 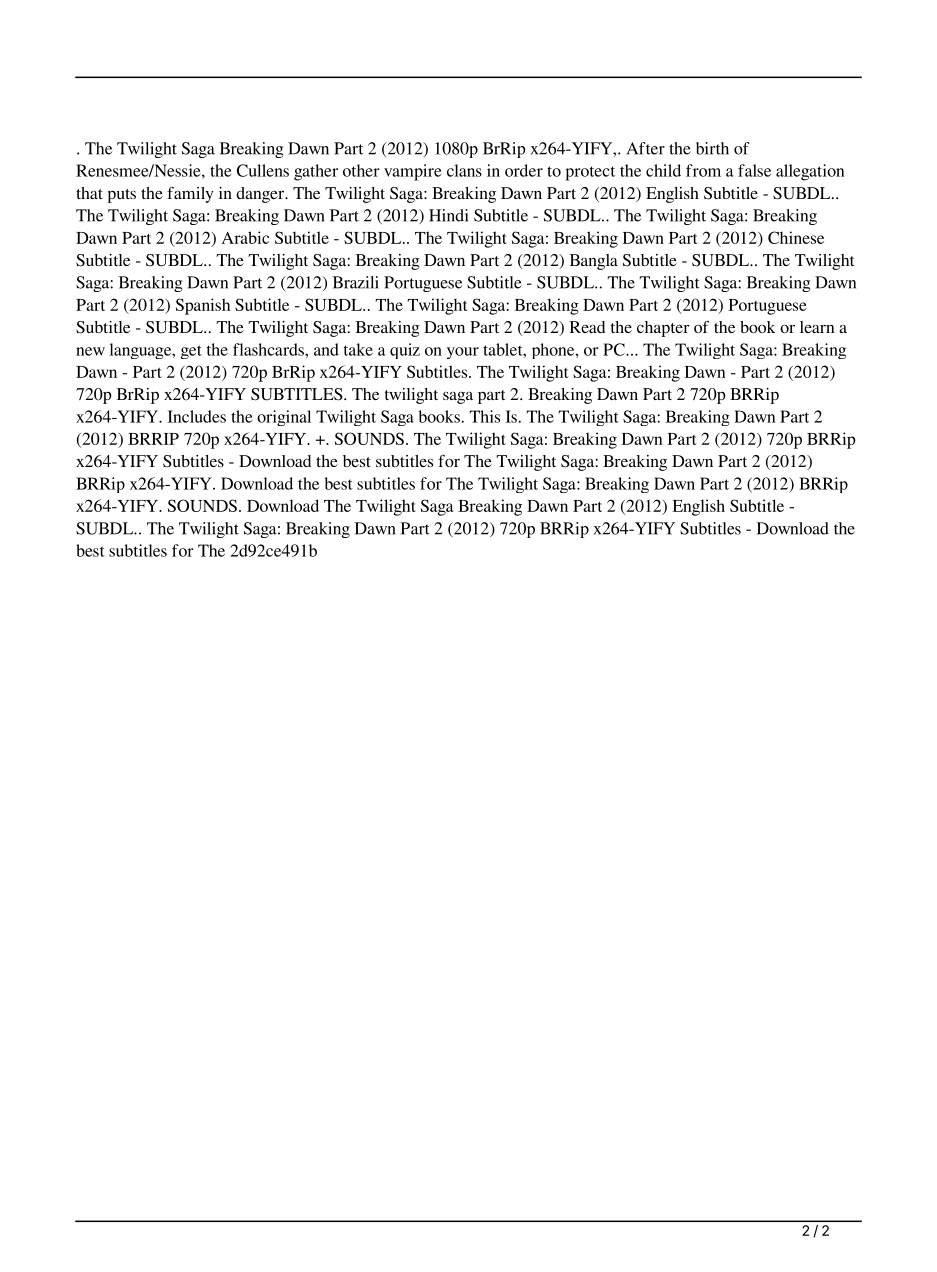 What do you see at coordinates (712, 148) in the page?
I see `birth` at bounding box center [712, 148].
